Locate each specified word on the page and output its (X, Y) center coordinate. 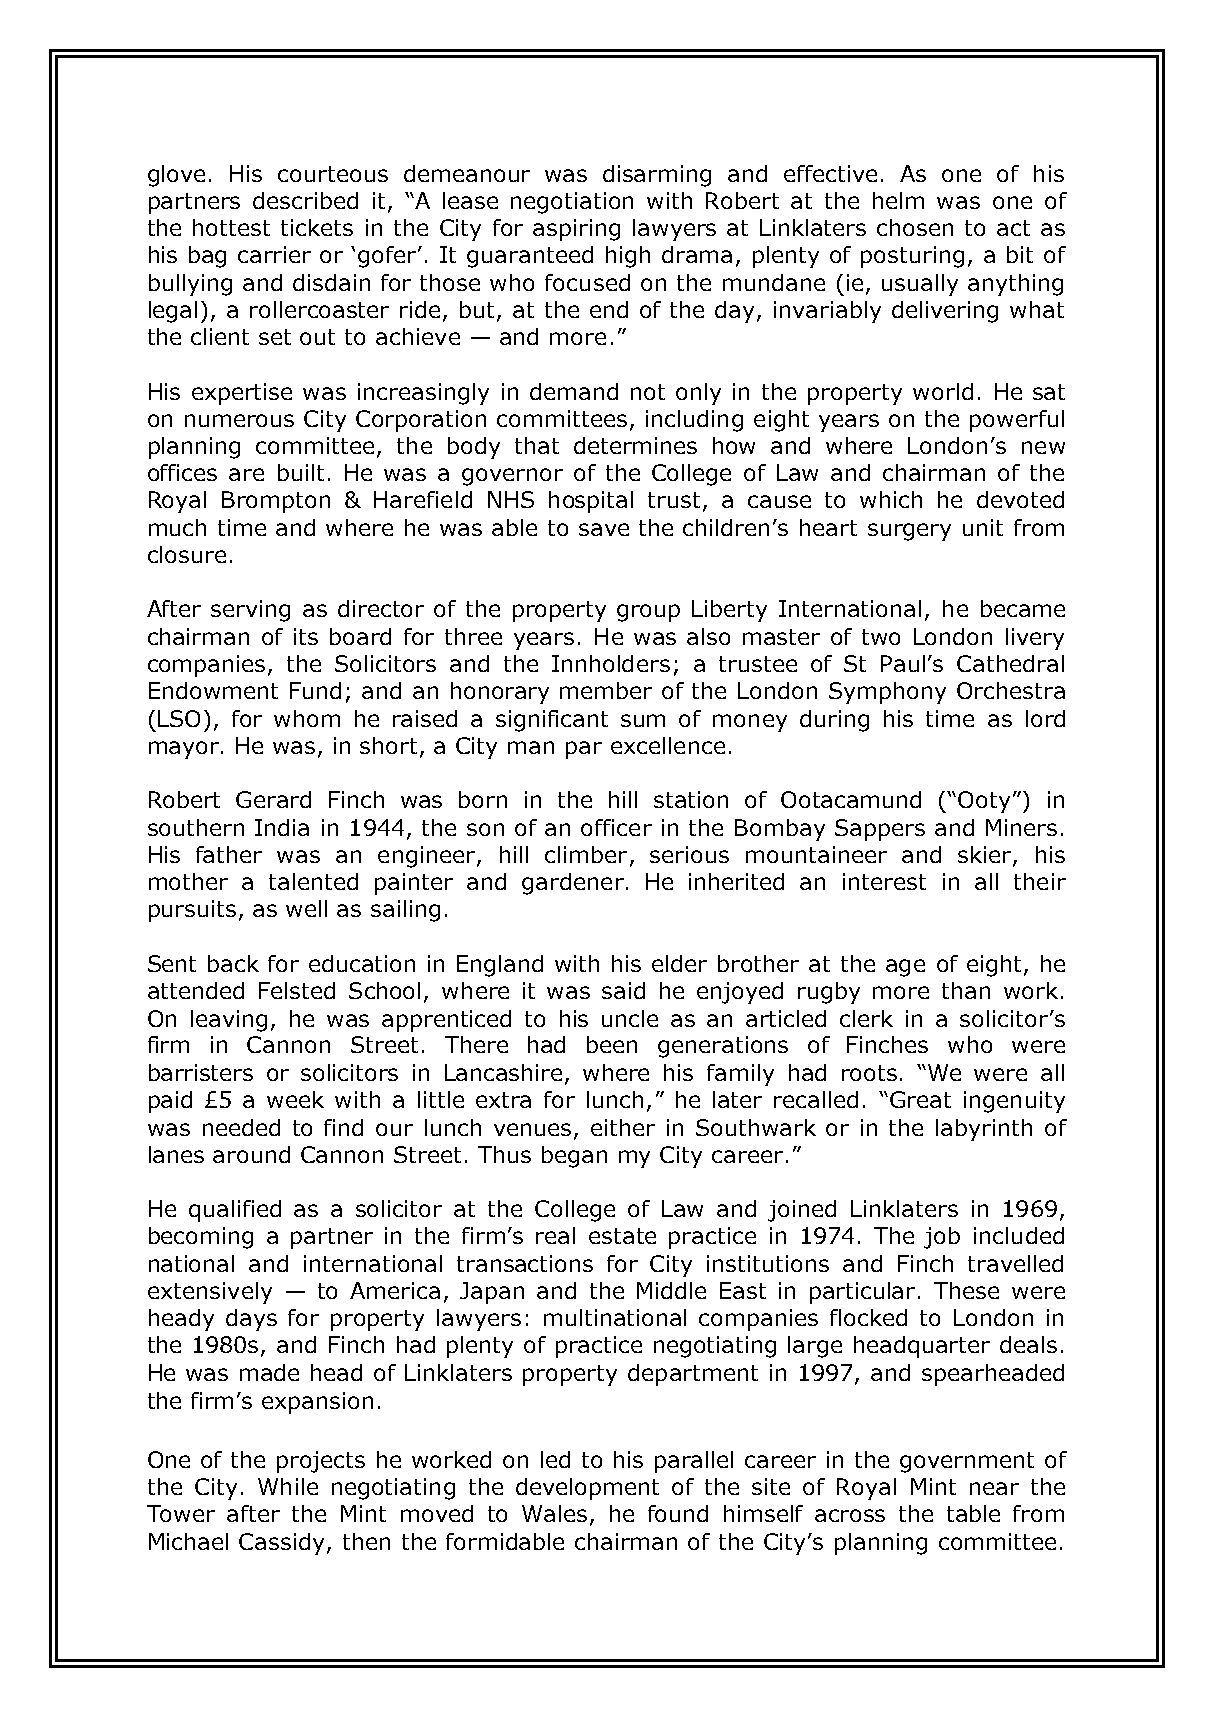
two (881, 637)
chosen (915, 227)
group (648, 613)
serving (250, 611)
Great (920, 1099)
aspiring (576, 230)
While (288, 1486)
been (612, 1044)
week (295, 1099)
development (587, 1489)
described (305, 200)
